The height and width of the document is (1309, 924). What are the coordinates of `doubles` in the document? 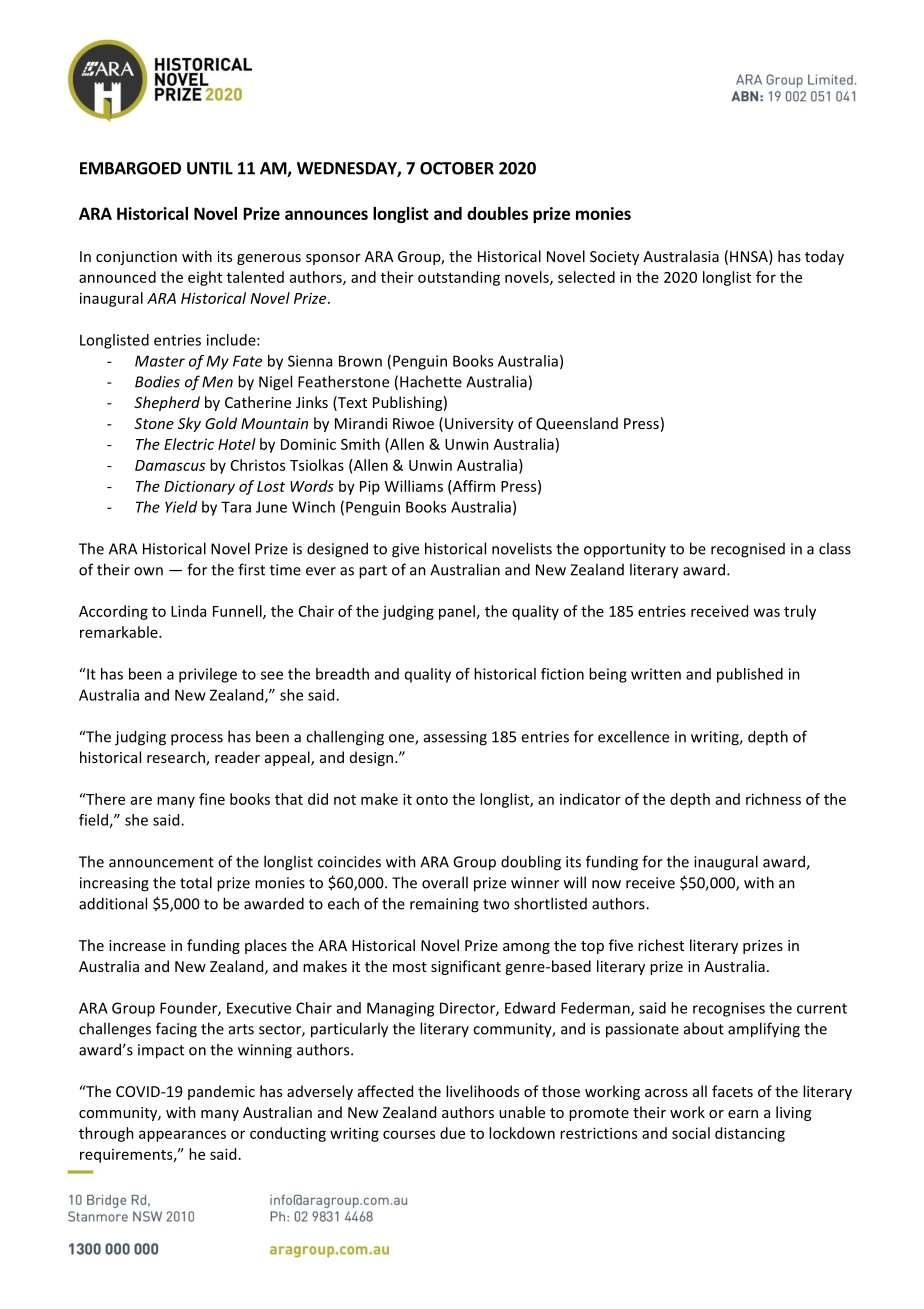 It's located at (497, 213).
